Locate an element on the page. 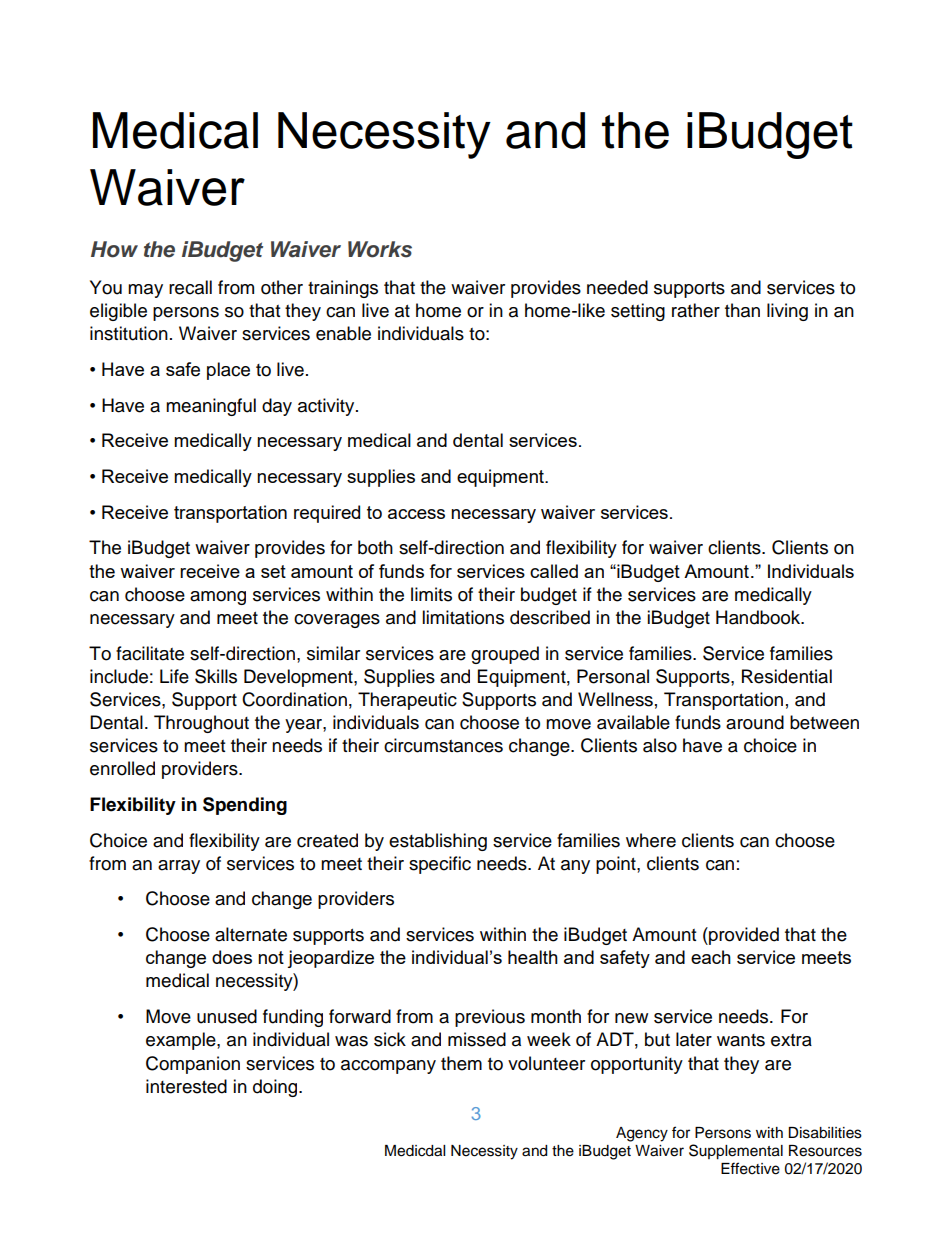 This image has width=952, height=1233. Handbook is located at coordinates (759, 617).
